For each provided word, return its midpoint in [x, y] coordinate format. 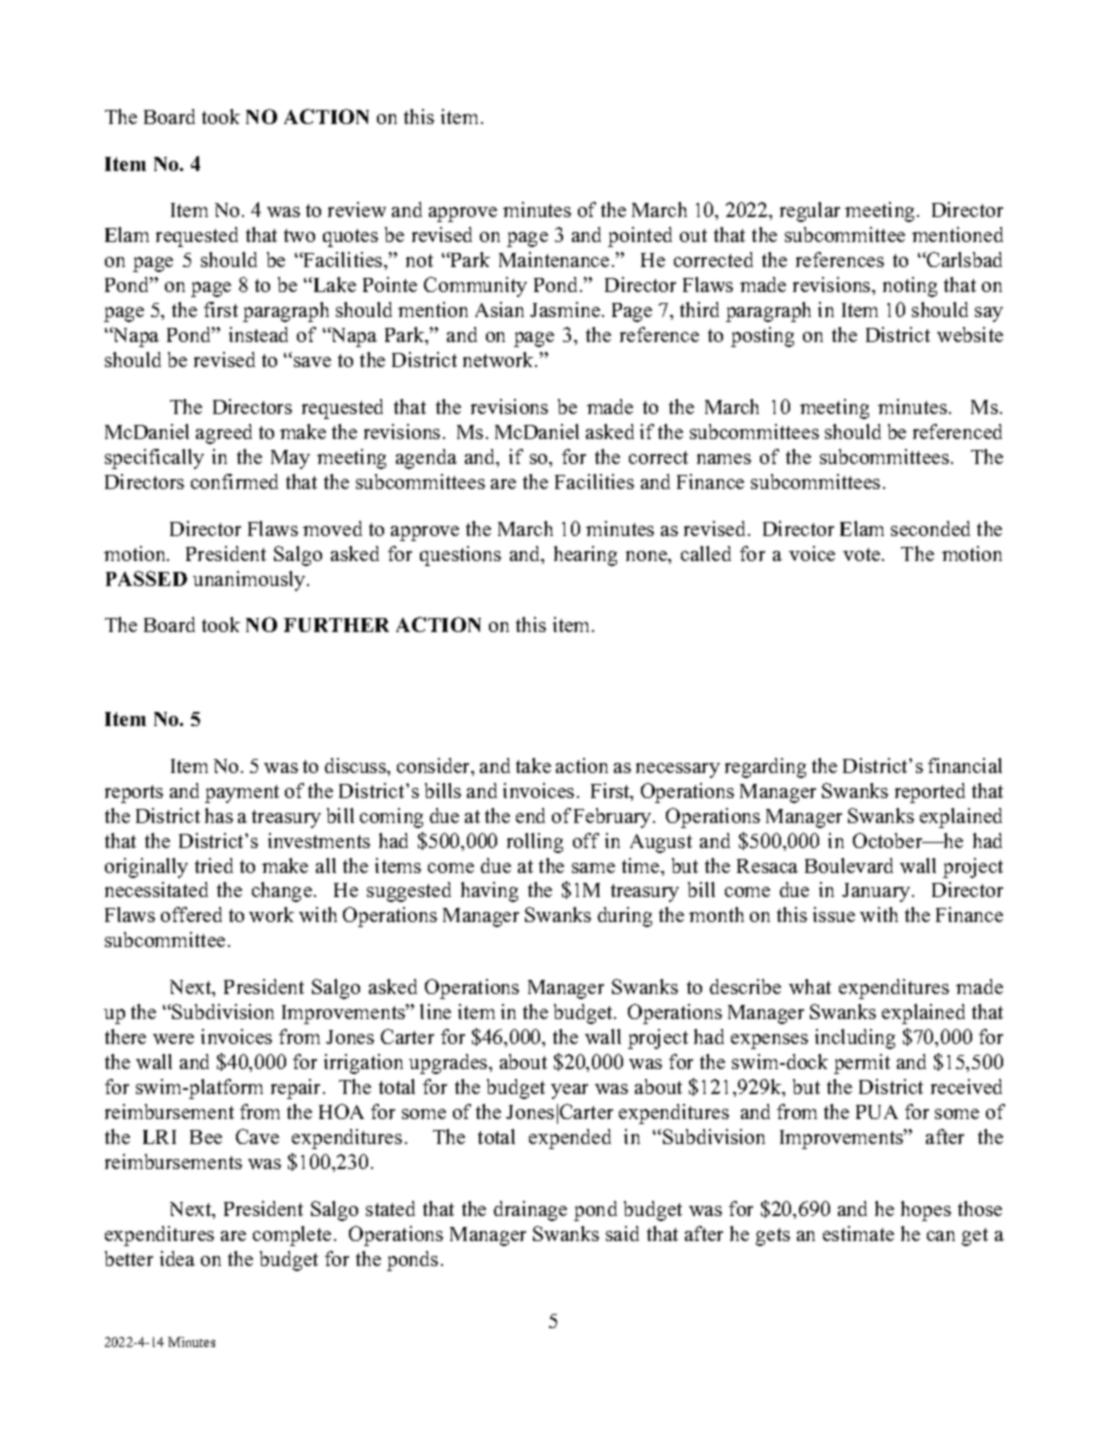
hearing [585, 556]
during [625, 917]
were [173, 1039]
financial [965, 765]
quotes [350, 238]
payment [242, 794]
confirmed [234, 481]
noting [910, 287]
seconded [930, 528]
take [533, 765]
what [810, 986]
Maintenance [554, 259]
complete [292, 1236]
